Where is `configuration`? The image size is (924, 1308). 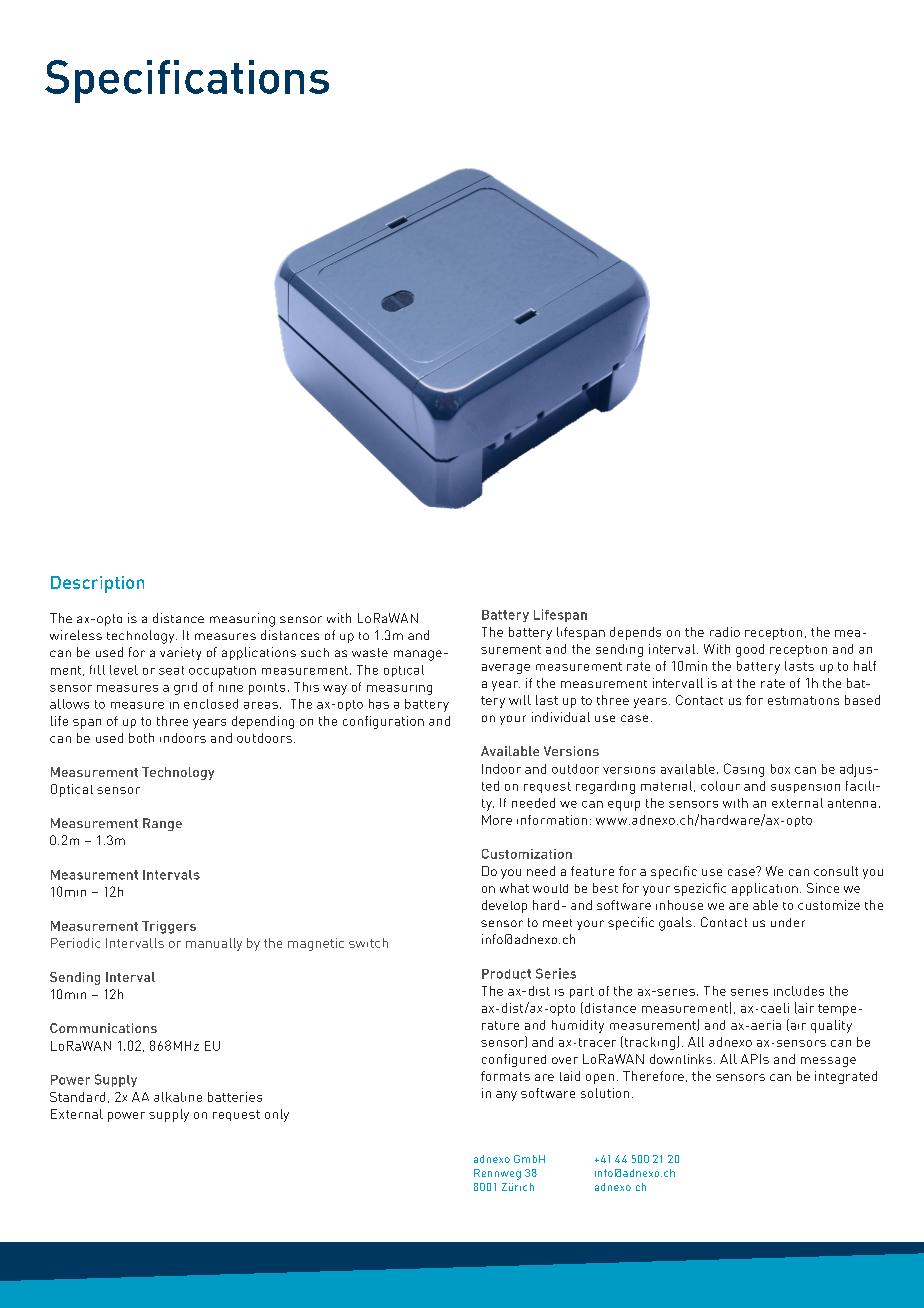
configuration is located at coordinates (383, 722).
